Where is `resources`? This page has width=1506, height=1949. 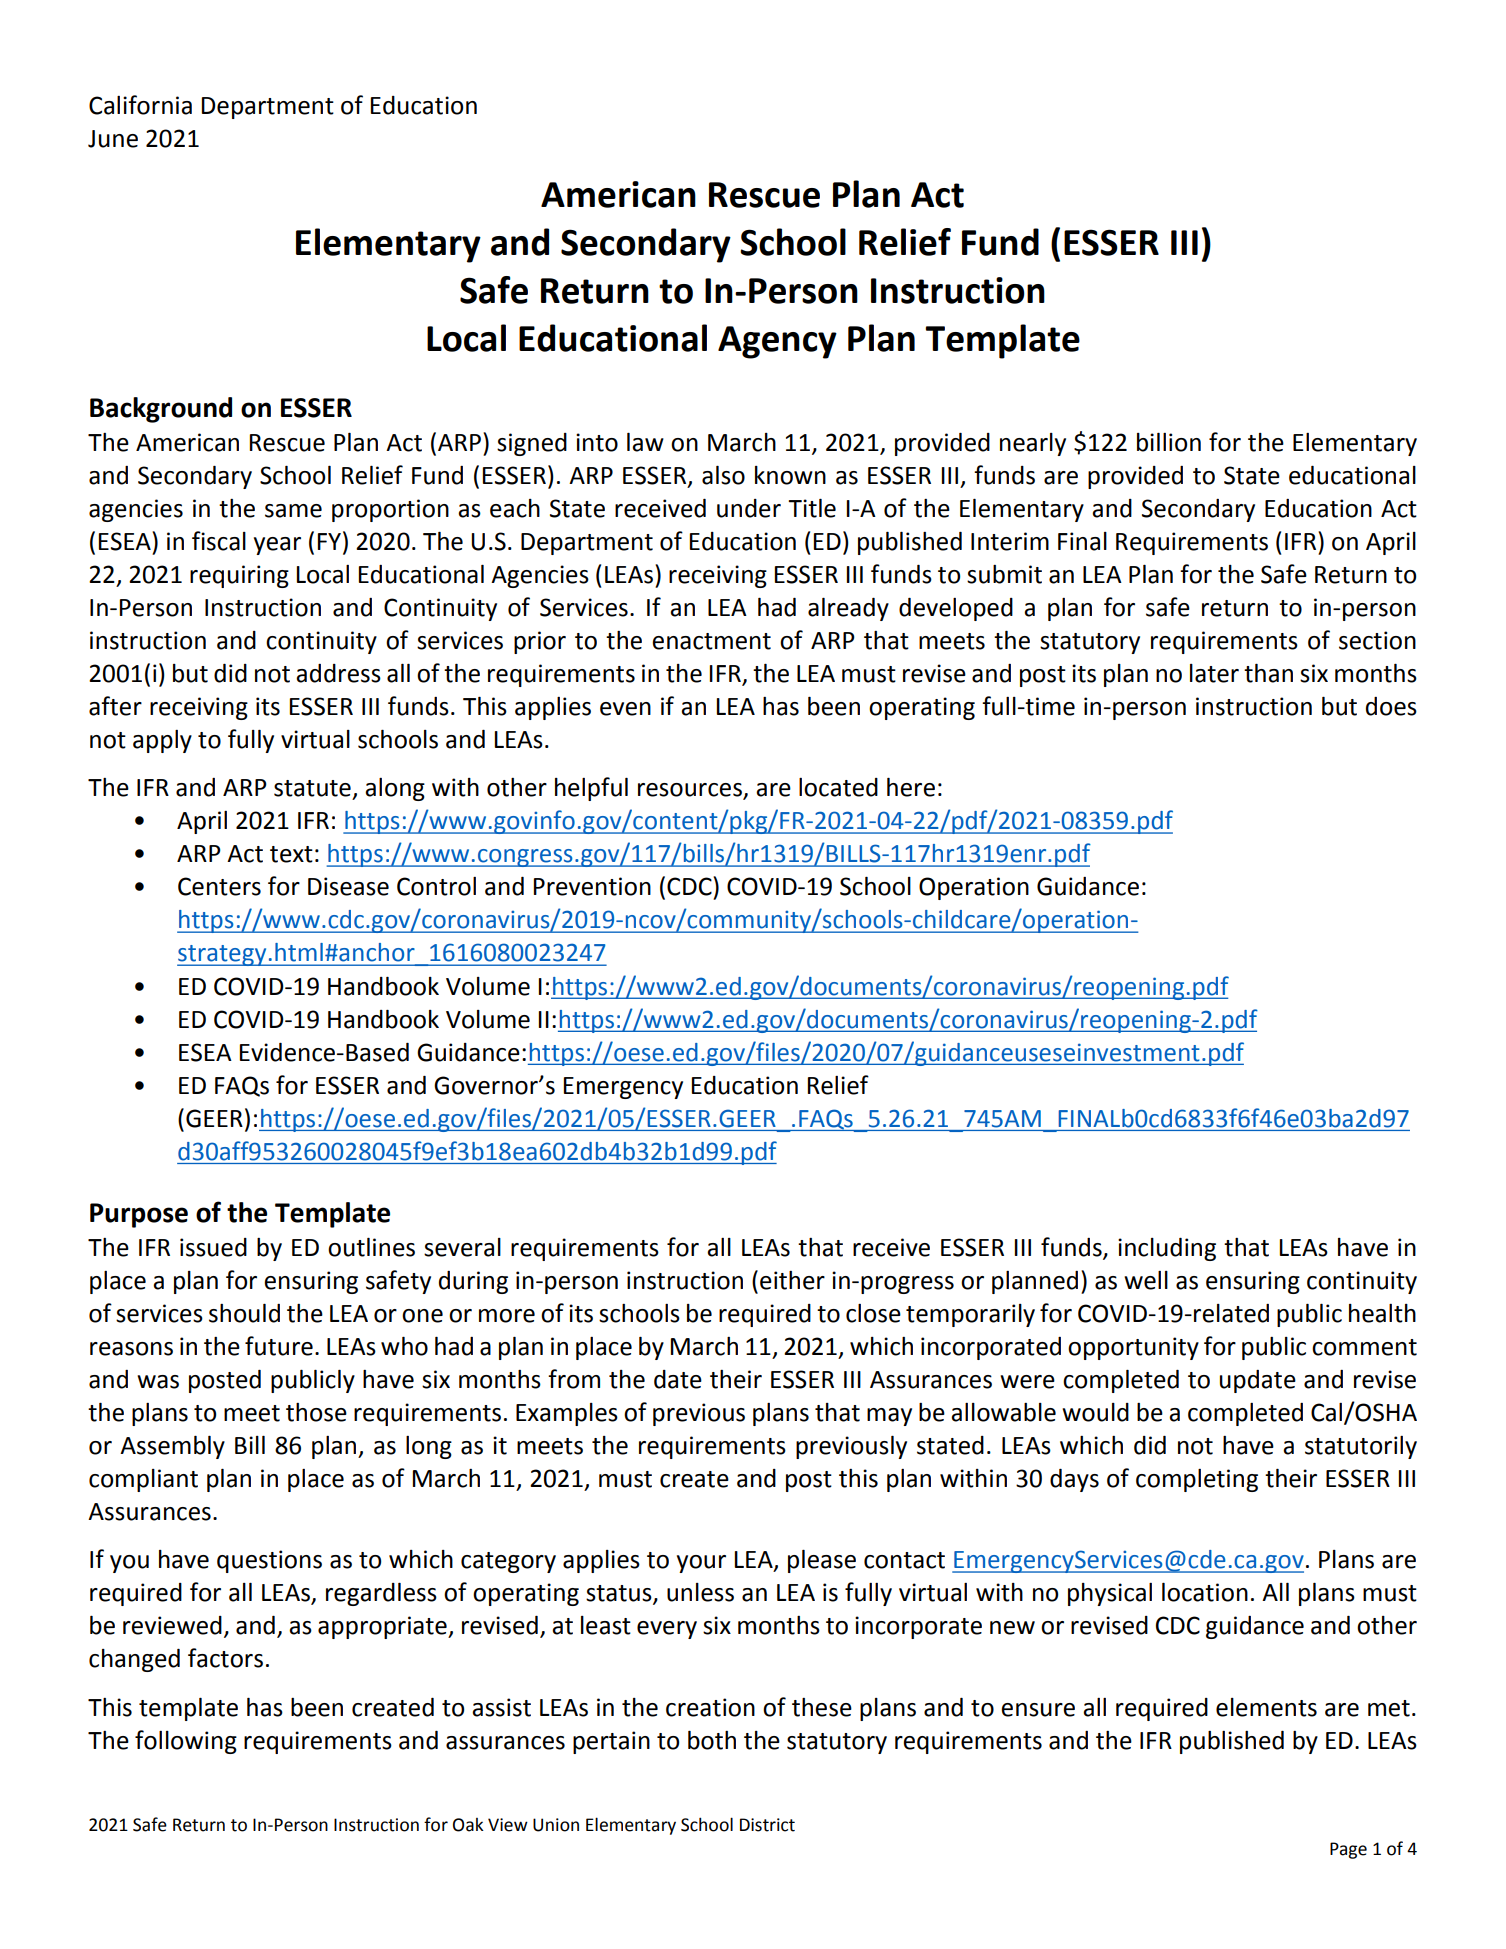
resources is located at coordinates (691, 791).
